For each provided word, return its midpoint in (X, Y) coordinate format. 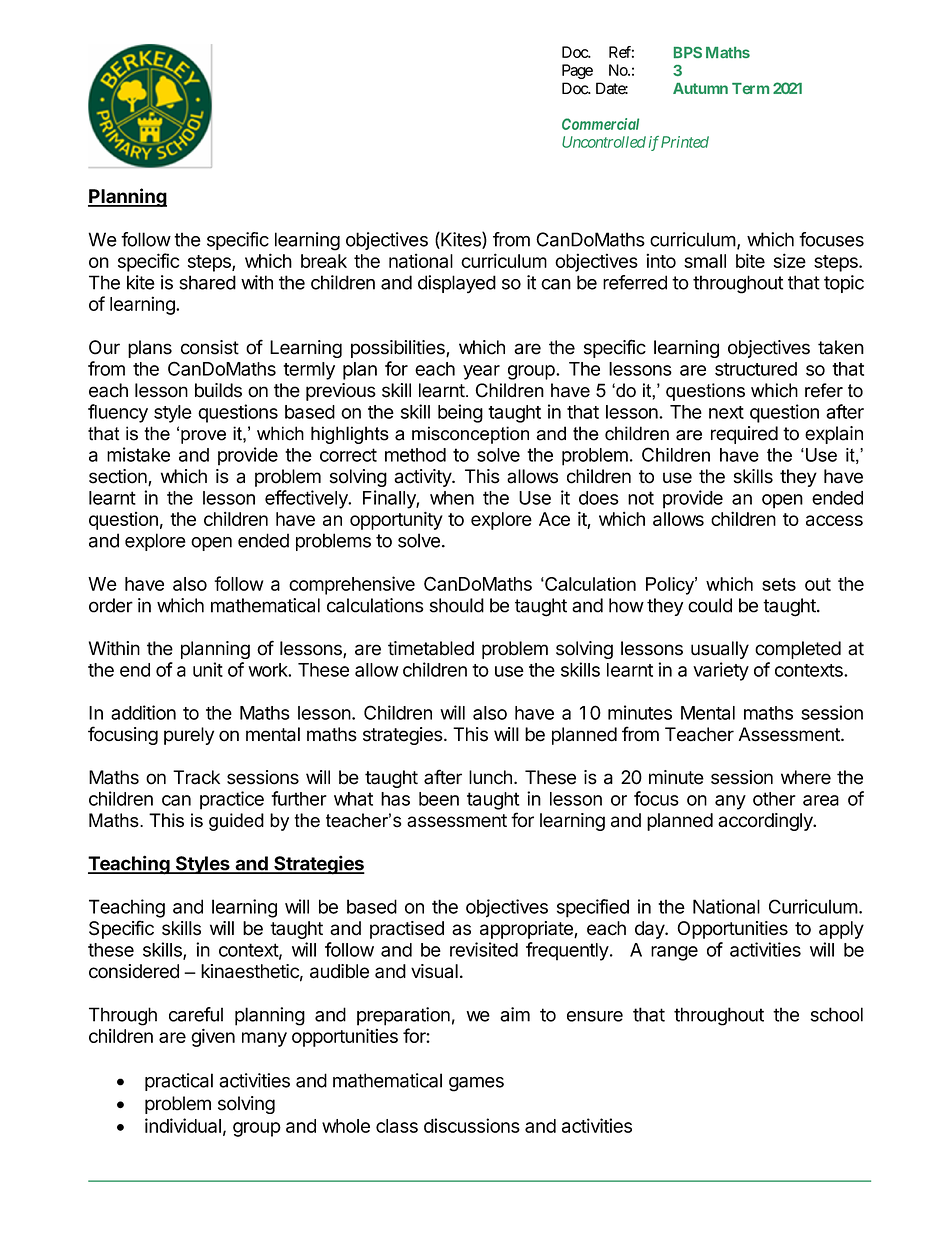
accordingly (766, 822)
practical (179, 1082)
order (111, 605)
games (476, 1084)
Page (577, 71)
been (439, 799)
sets (779, 584)
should (457, 605)
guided (236, 822)
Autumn (700, 88)
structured (756, 369)
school (837, 1014)
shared (207, 282)
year (481, 372)
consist (210, 347)
